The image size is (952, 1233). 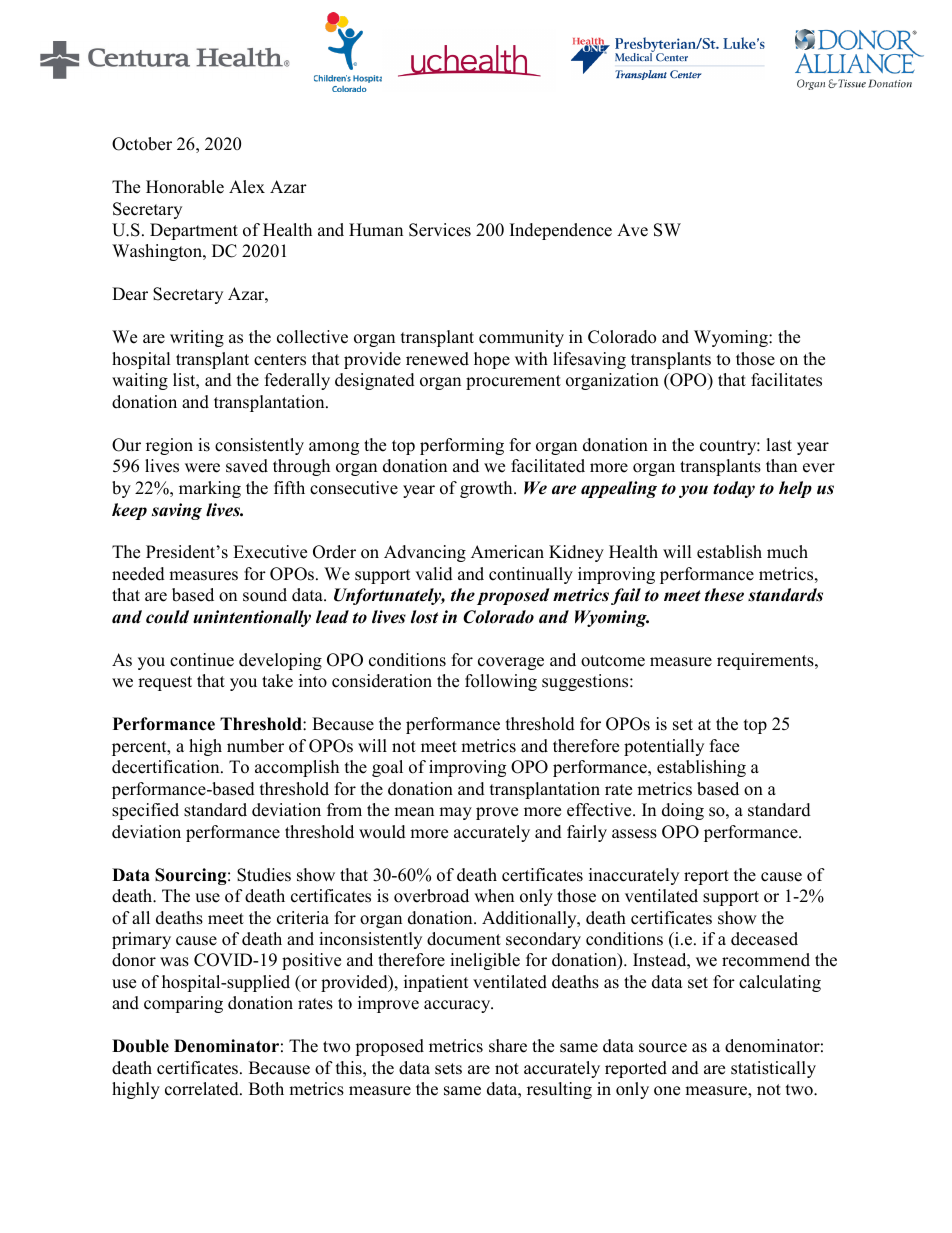 What do you see at coordinates (203, 1089) in the screenshot?
I see `correlated` at bounding box center [203, 1089].
